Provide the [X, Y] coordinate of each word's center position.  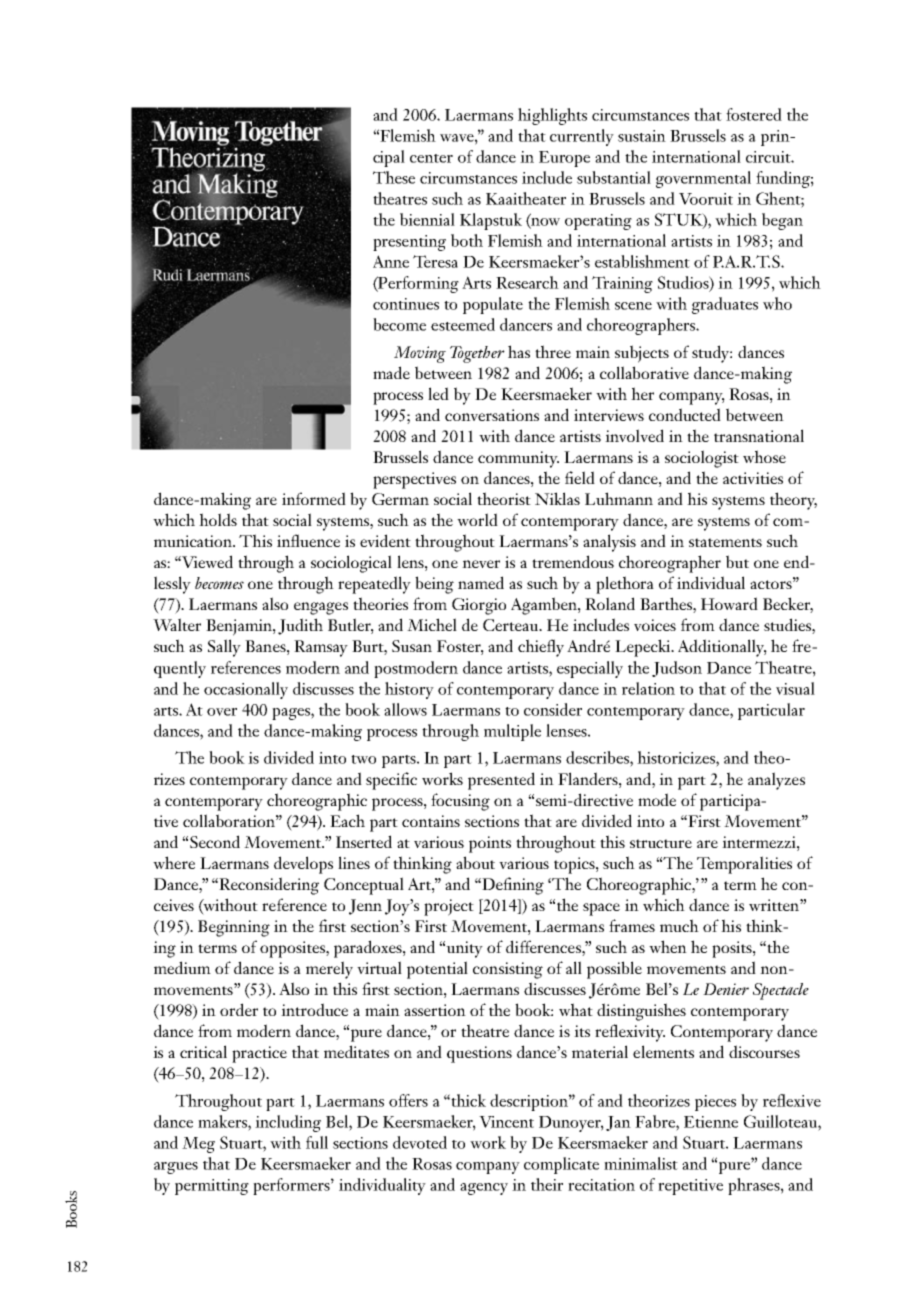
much [679, 925]
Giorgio [479, 606]
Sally [224, 648]
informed [314, 498]
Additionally [722, 648]
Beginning [234, 928]
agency [484, 1189]
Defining [512, 886]
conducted [685, 414]
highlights [552, 116]
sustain [642, 136]
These [394, 177]
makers [223, 1121]
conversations [492, 415]
